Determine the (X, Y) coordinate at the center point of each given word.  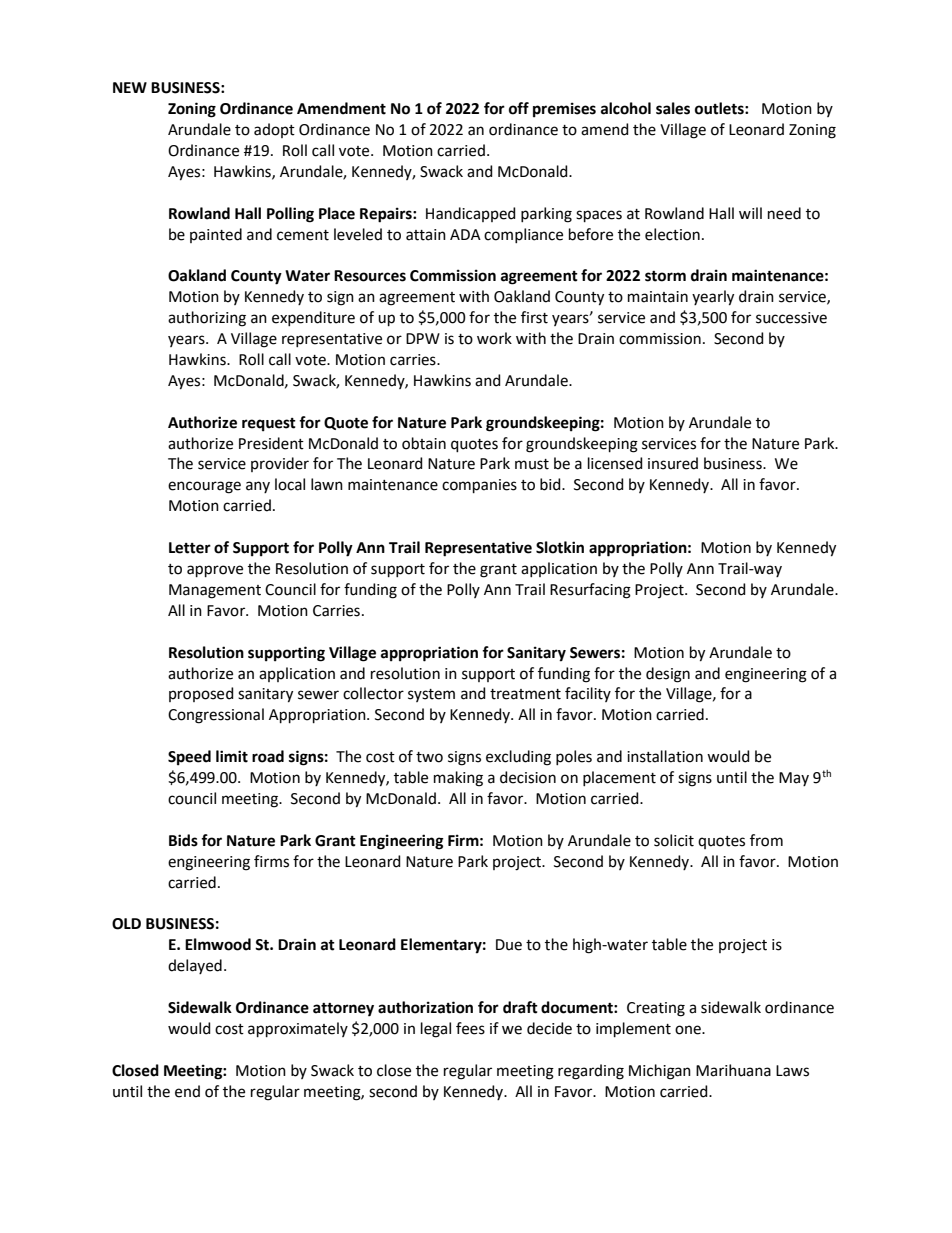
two (429, 757)
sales (673, 108)
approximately (298, 1029)
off (519, 108)
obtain (424, 443)
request (269, 425)
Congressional (216, 716)
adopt (274, 130)
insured (673, 463)
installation (665, 756)
